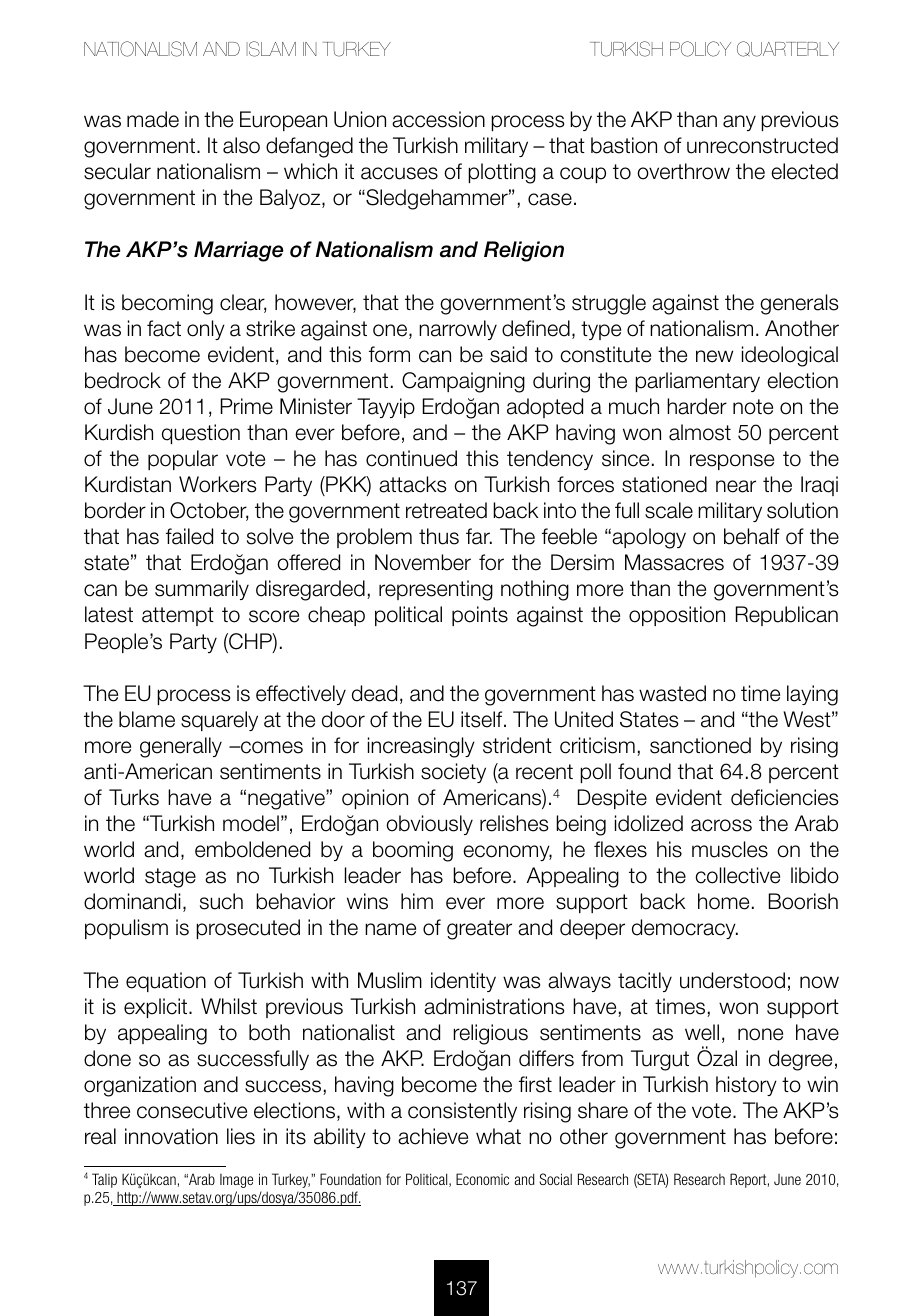 This screenshot has width=923, height=1316. Describe the element at coordinates (411, 458) in the screenshot. I see `continued` at that location.
